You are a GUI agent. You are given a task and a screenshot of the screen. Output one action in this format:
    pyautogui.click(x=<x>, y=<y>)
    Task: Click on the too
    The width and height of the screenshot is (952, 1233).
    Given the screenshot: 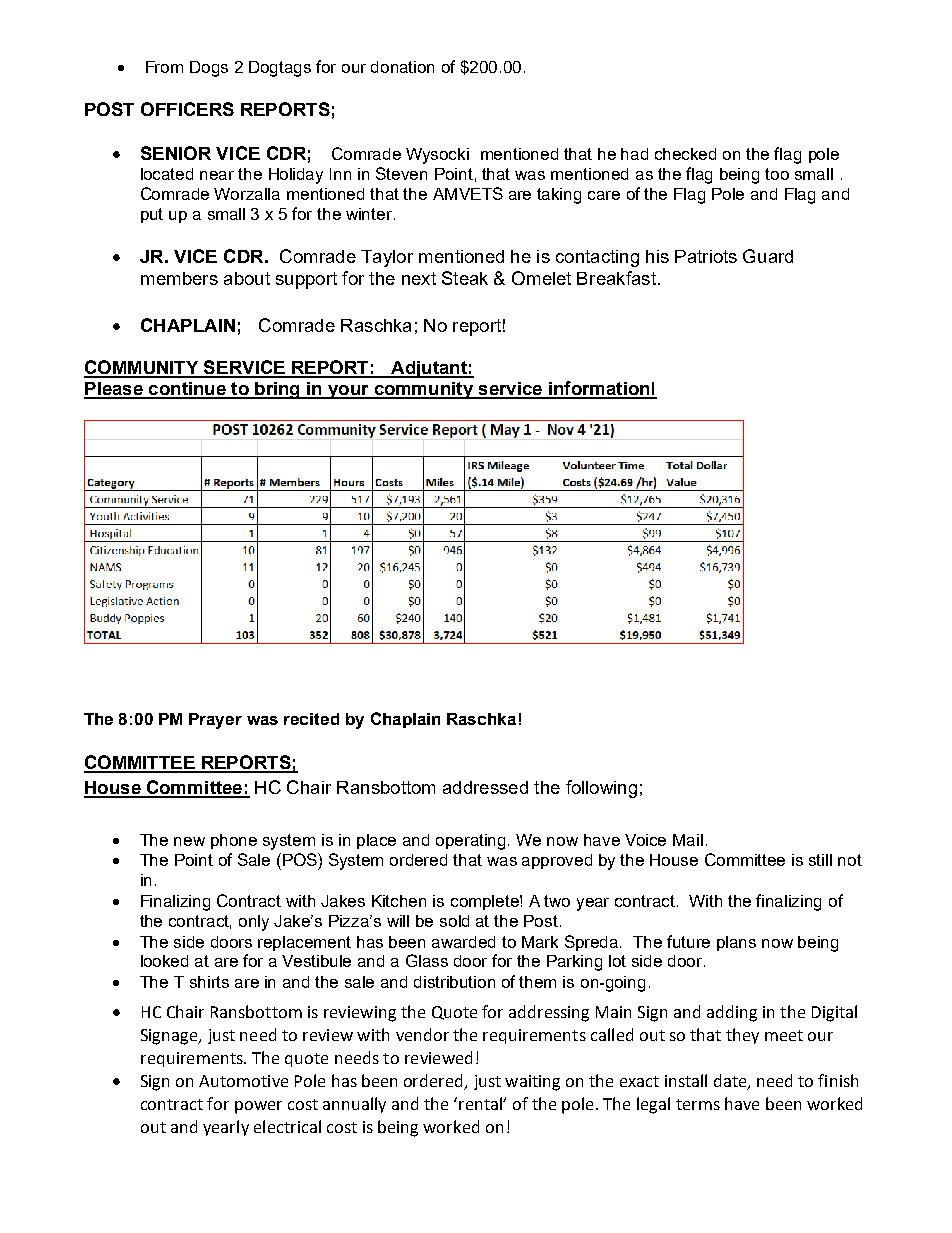 What is the action you would take?
    pyautogui.click(x=777, y=174)
